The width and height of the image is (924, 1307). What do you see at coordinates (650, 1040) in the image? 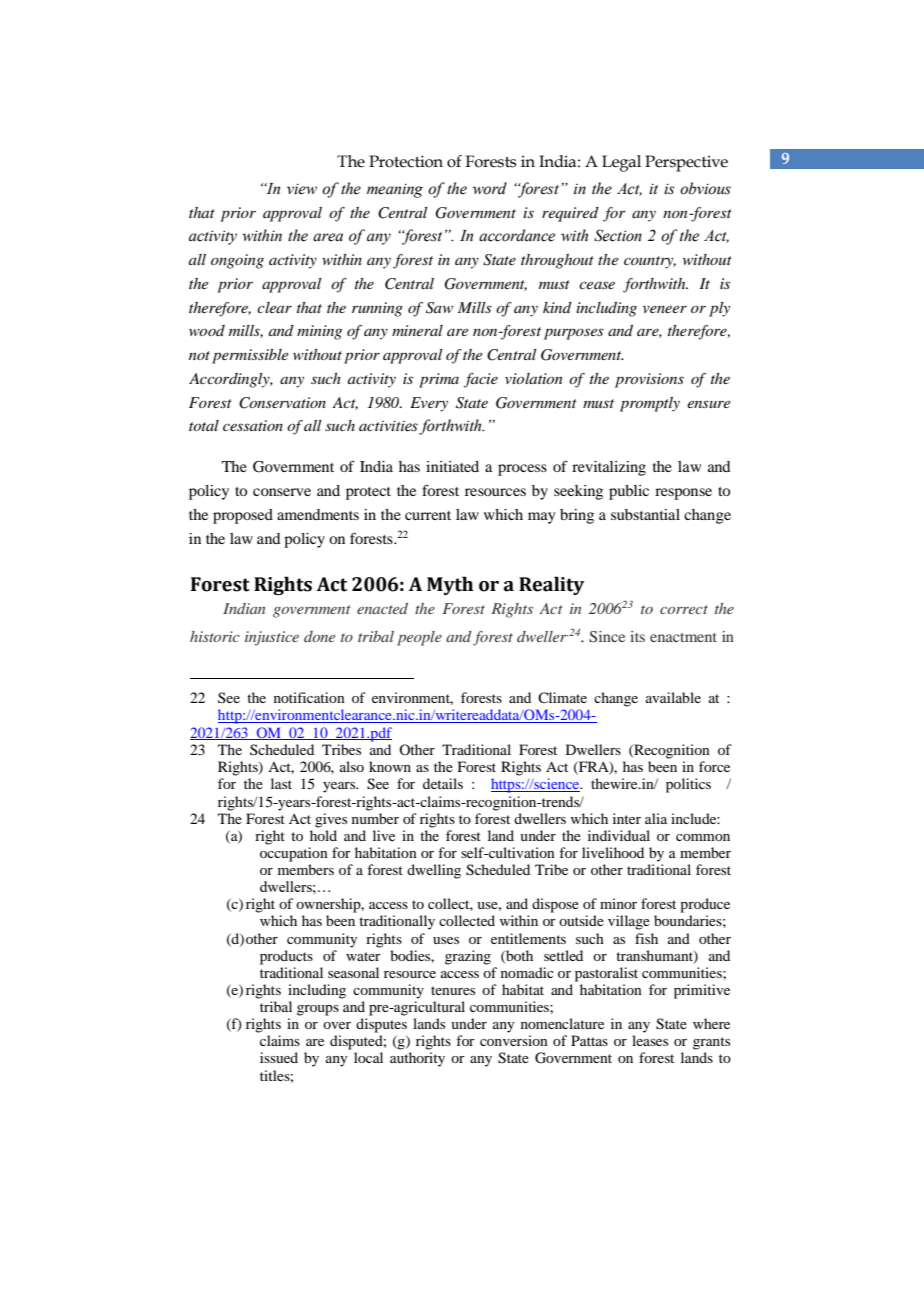
I see `leases` at bounding box center [650, 1040].
